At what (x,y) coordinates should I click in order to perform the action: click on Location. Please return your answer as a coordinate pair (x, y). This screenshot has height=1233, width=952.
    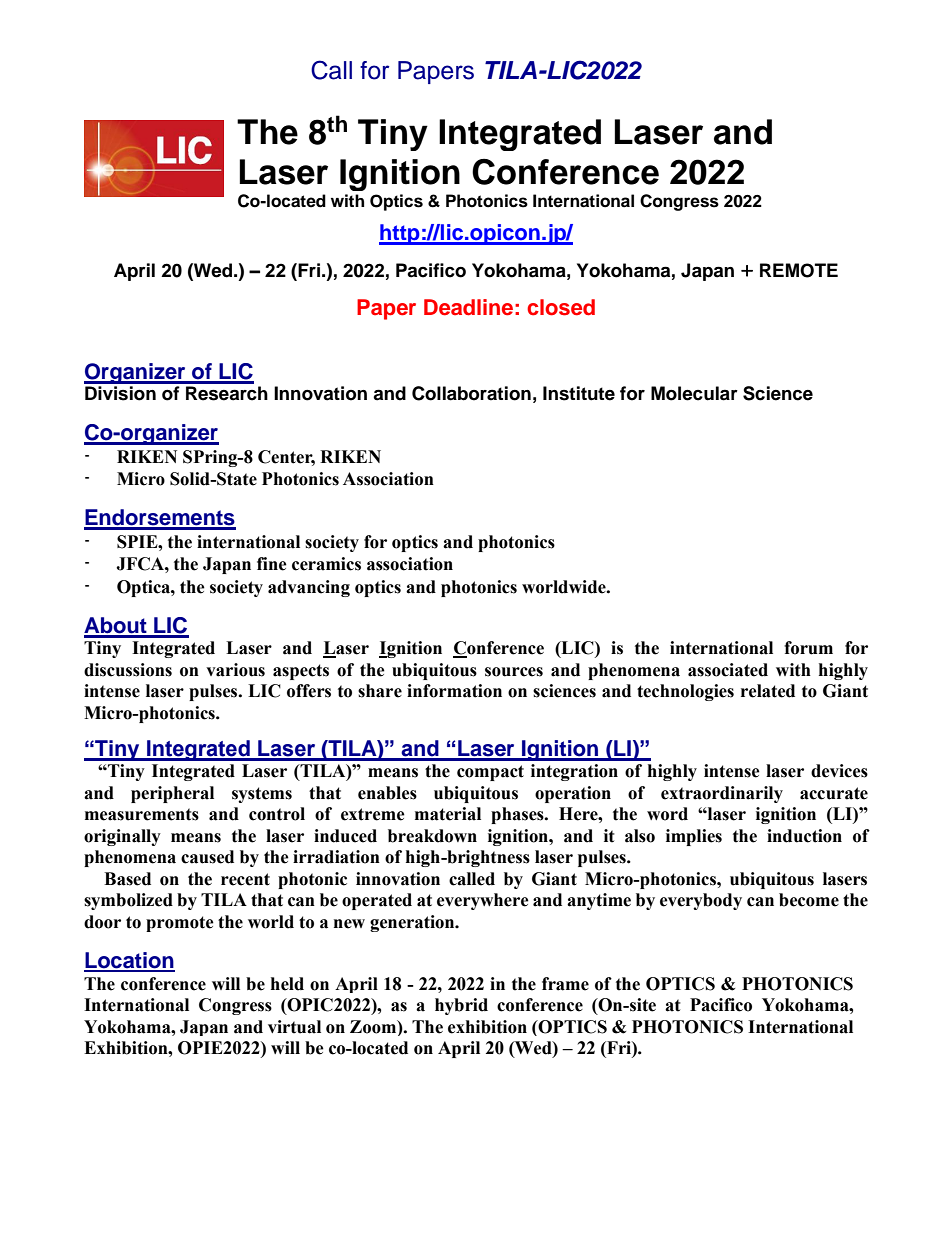
    Looking at the image, I should click on (129, 961).
